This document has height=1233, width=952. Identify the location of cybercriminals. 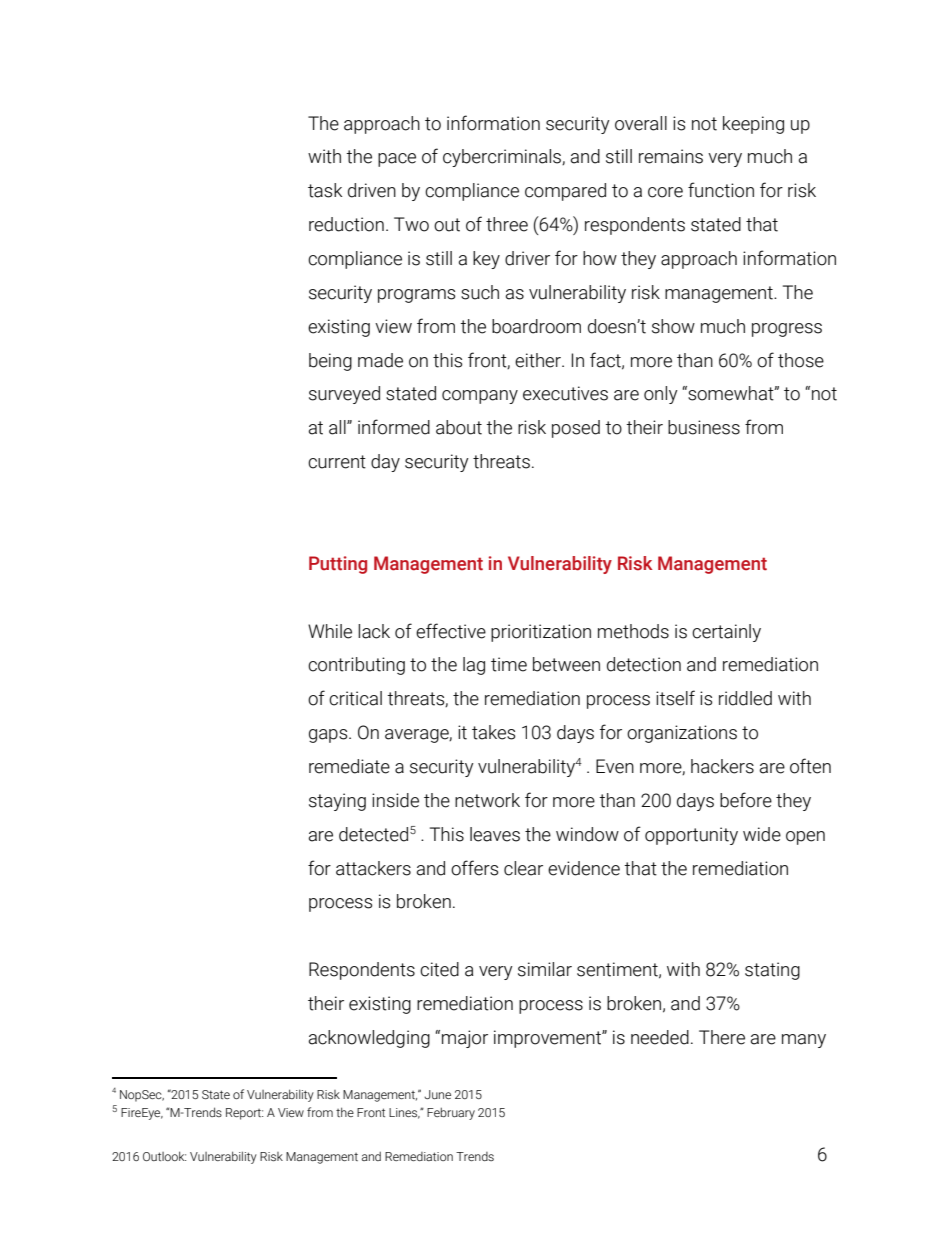
(503, 158).
